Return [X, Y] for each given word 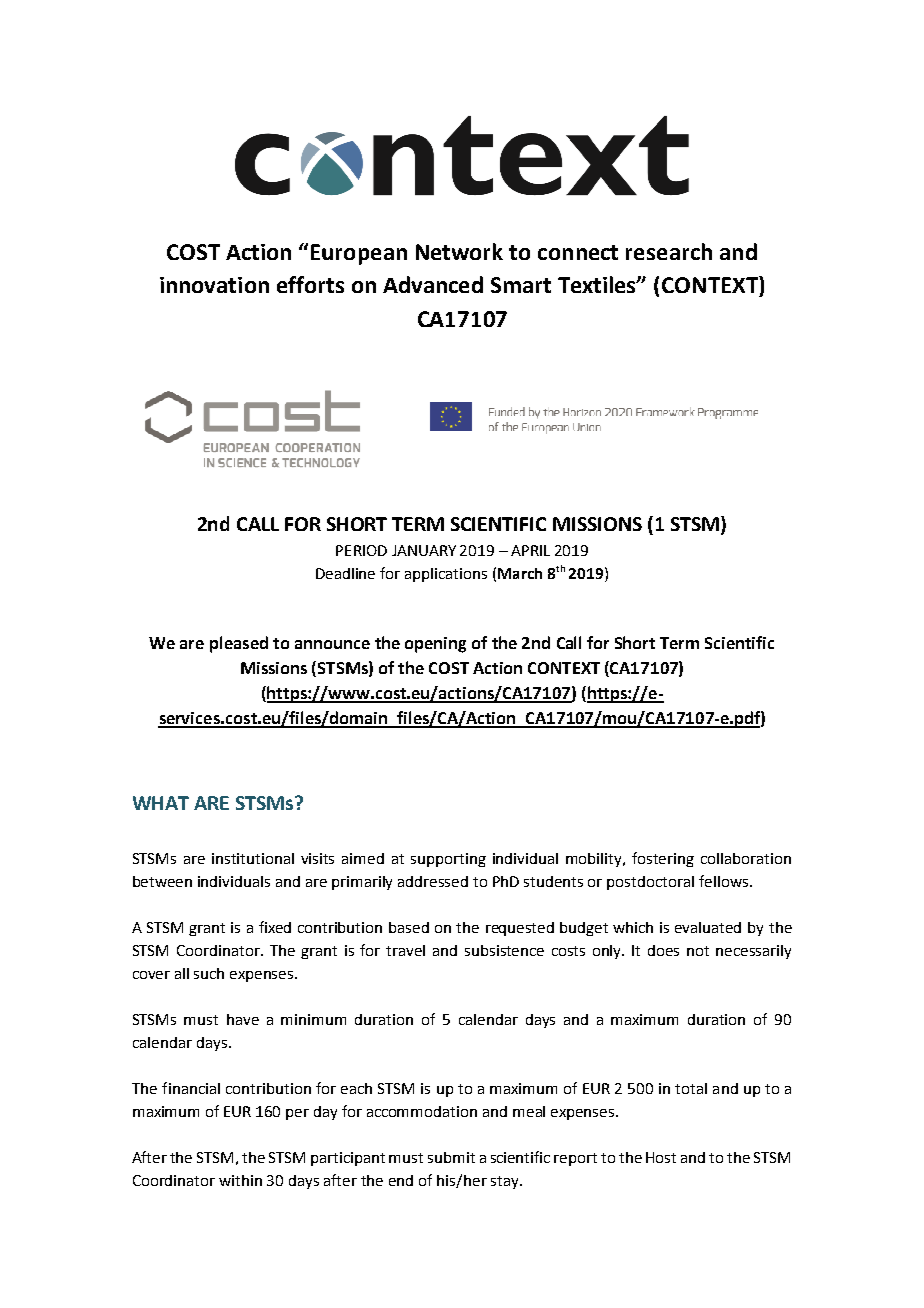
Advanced [433, 284]
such [209, 973]
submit [451, 1157]
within [240, 1180]
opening [435, 645]
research [669, 251]
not [698, 951]
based [409, 927]
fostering [663, 859]
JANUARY [424, 550]
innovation [214, 285]
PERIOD [361, 550]
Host [661, 1157]
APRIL [530, 550]
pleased [239, 644]
